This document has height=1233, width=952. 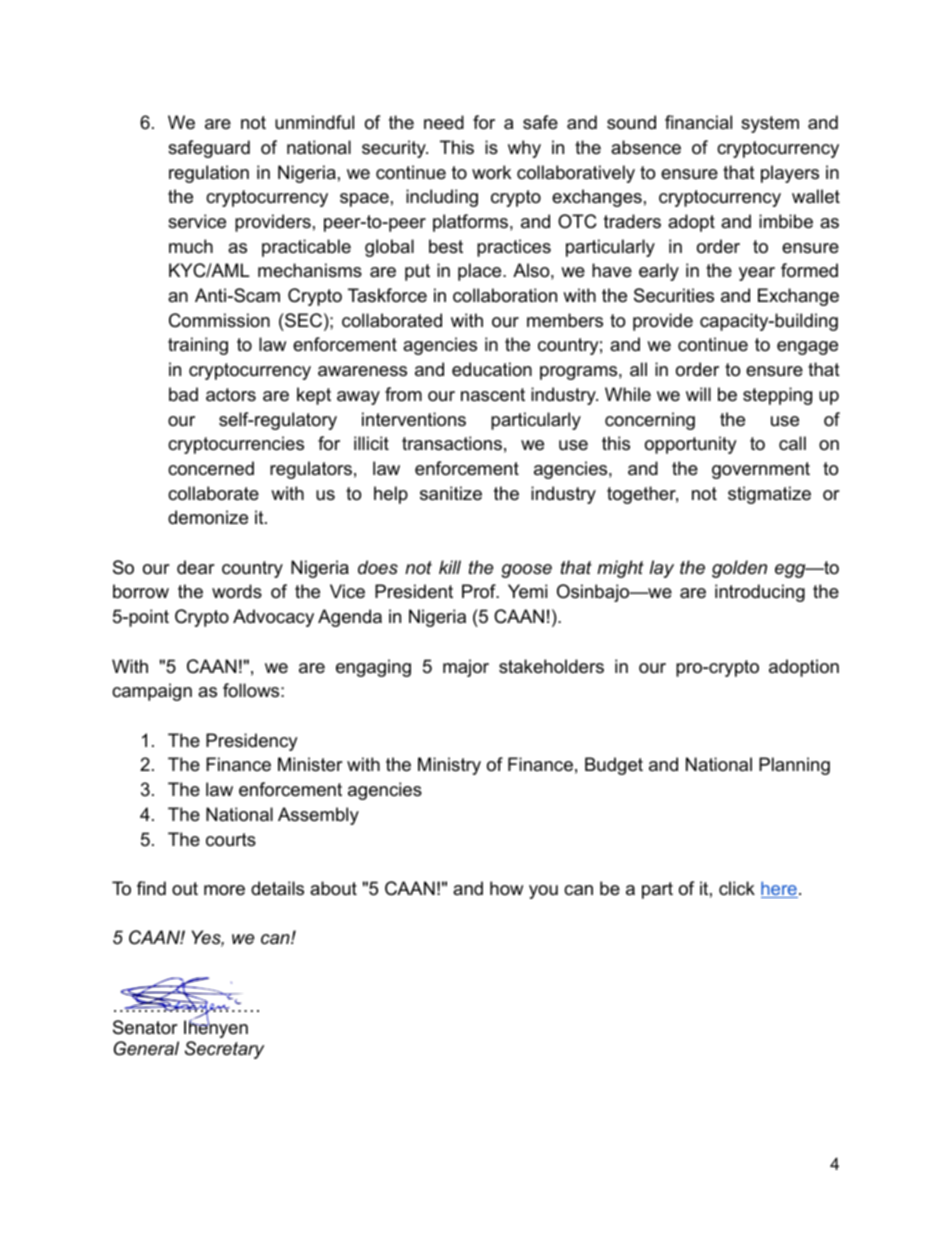 What do you see at coordinates (794, 766) in the document?
I see `Planning` at bounding box center [794, 766].
